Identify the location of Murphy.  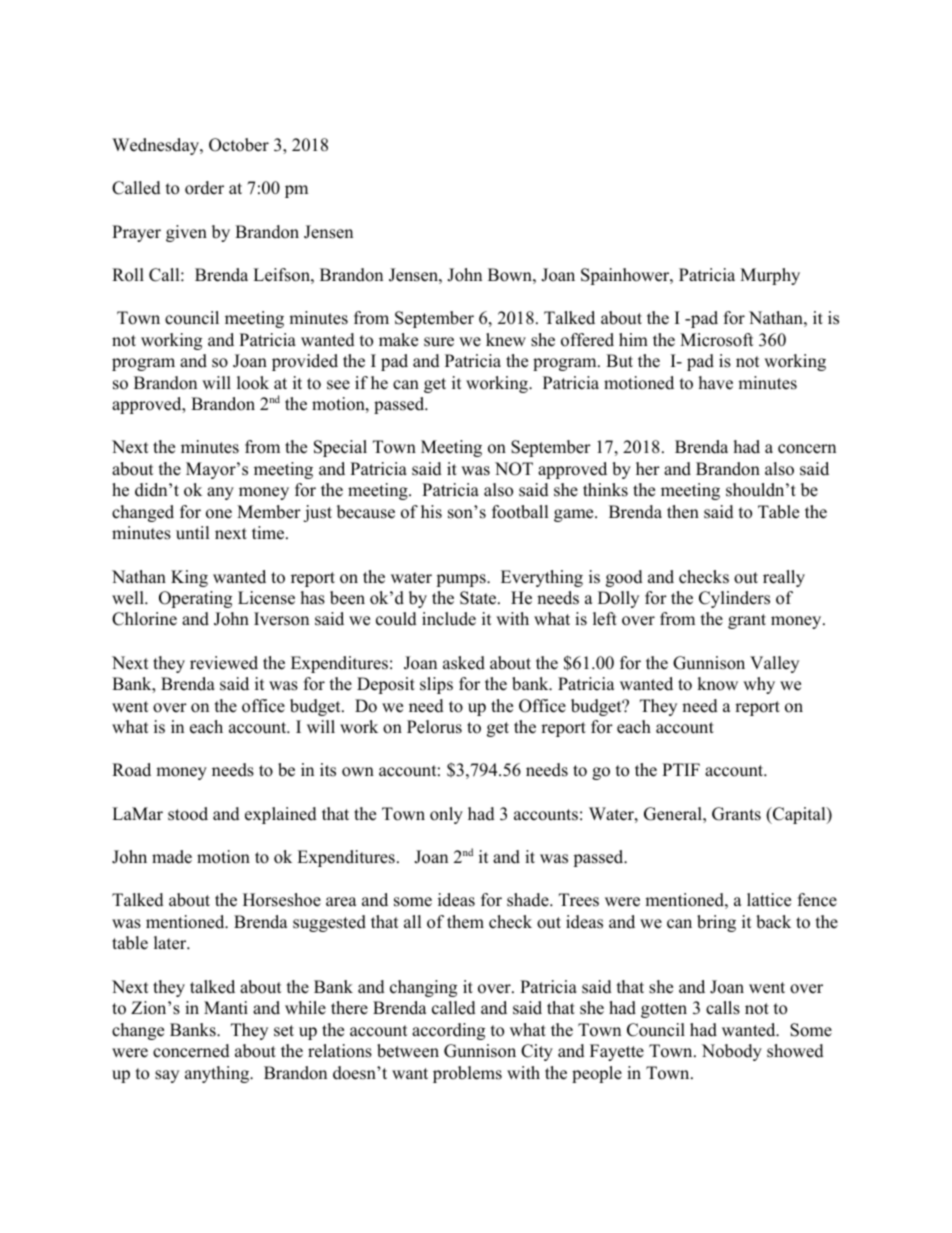
(770, 276).
